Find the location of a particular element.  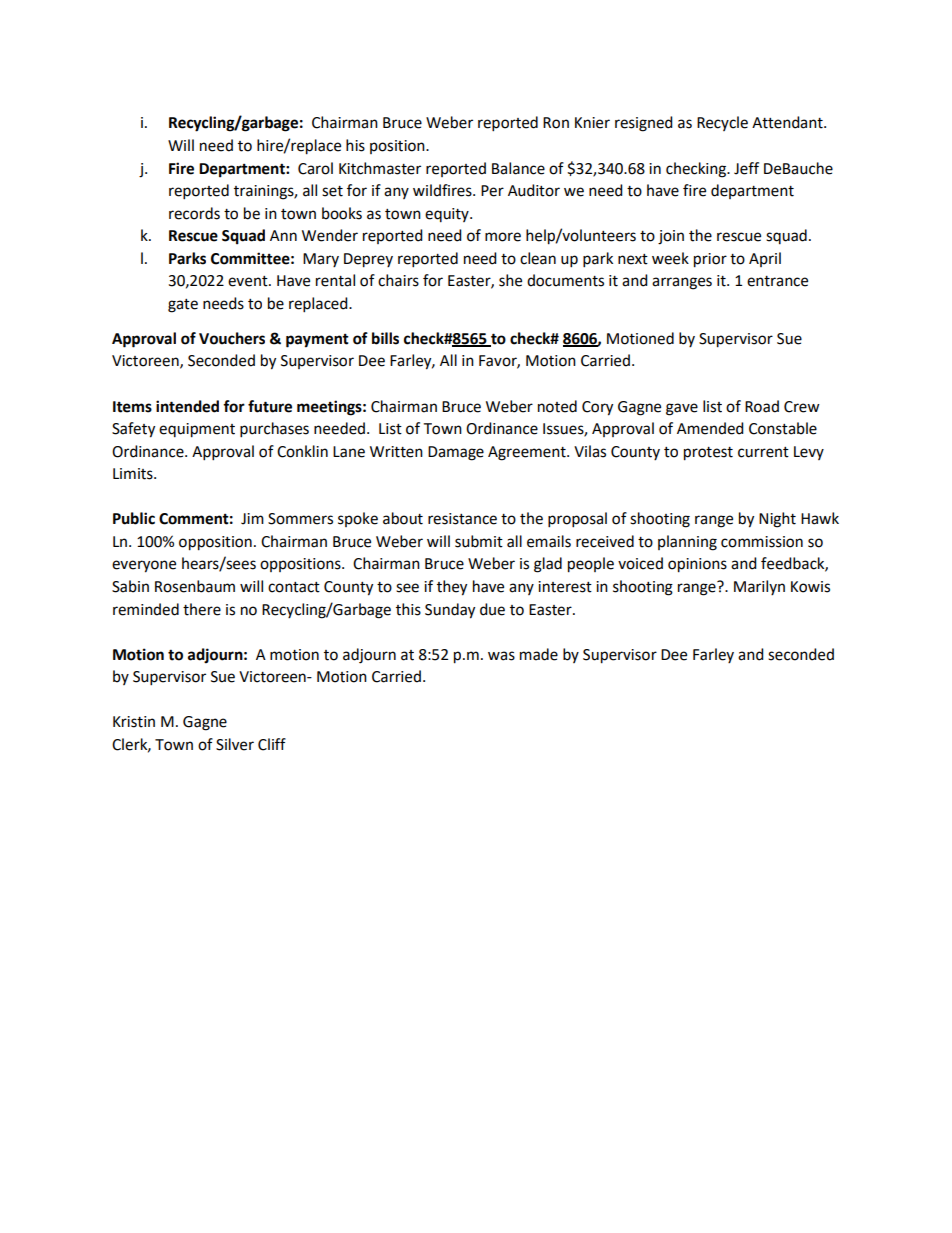

submit is located at coordinates (479, 541).
